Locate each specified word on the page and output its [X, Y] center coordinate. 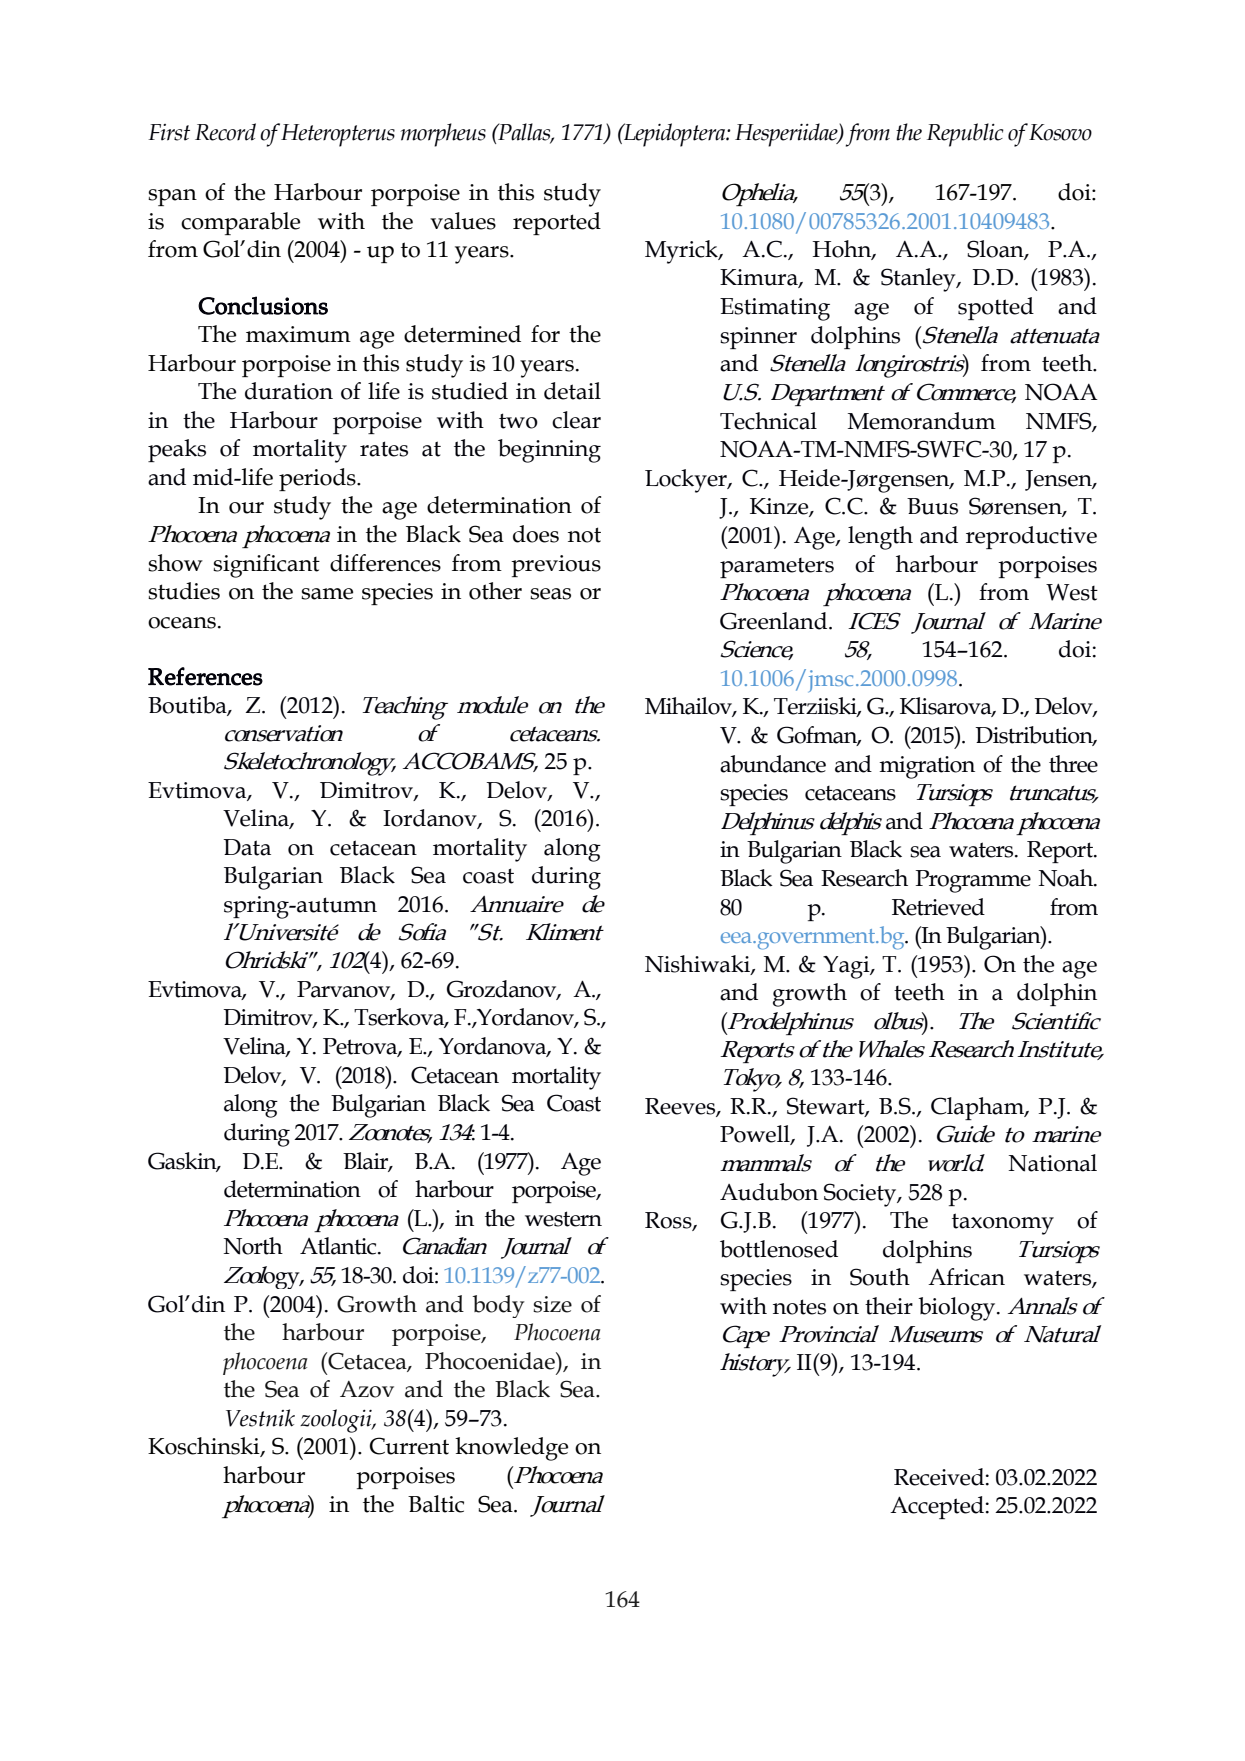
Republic [965, 135]
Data [247, 847]
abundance [773, 764]
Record [225, 132]
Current [409, 1446]
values [463, 221]
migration [927, 767]
